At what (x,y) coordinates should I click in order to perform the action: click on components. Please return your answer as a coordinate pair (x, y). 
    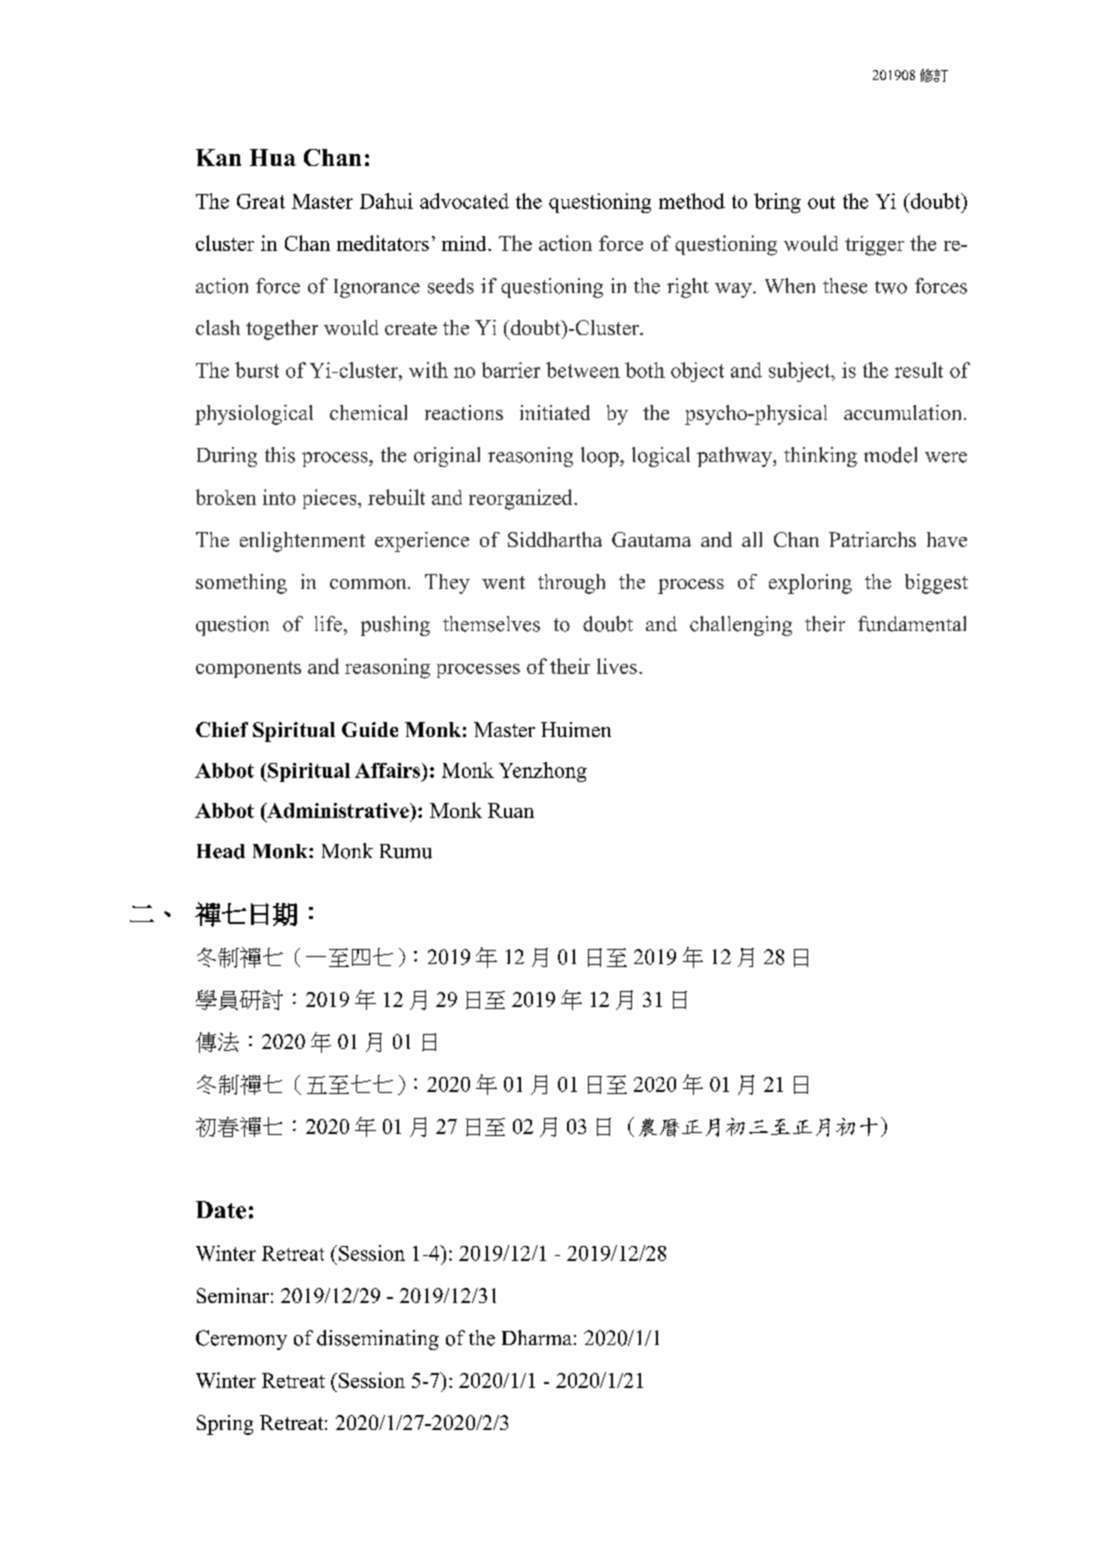
    Looking at the image, I should click on (248, 669).
